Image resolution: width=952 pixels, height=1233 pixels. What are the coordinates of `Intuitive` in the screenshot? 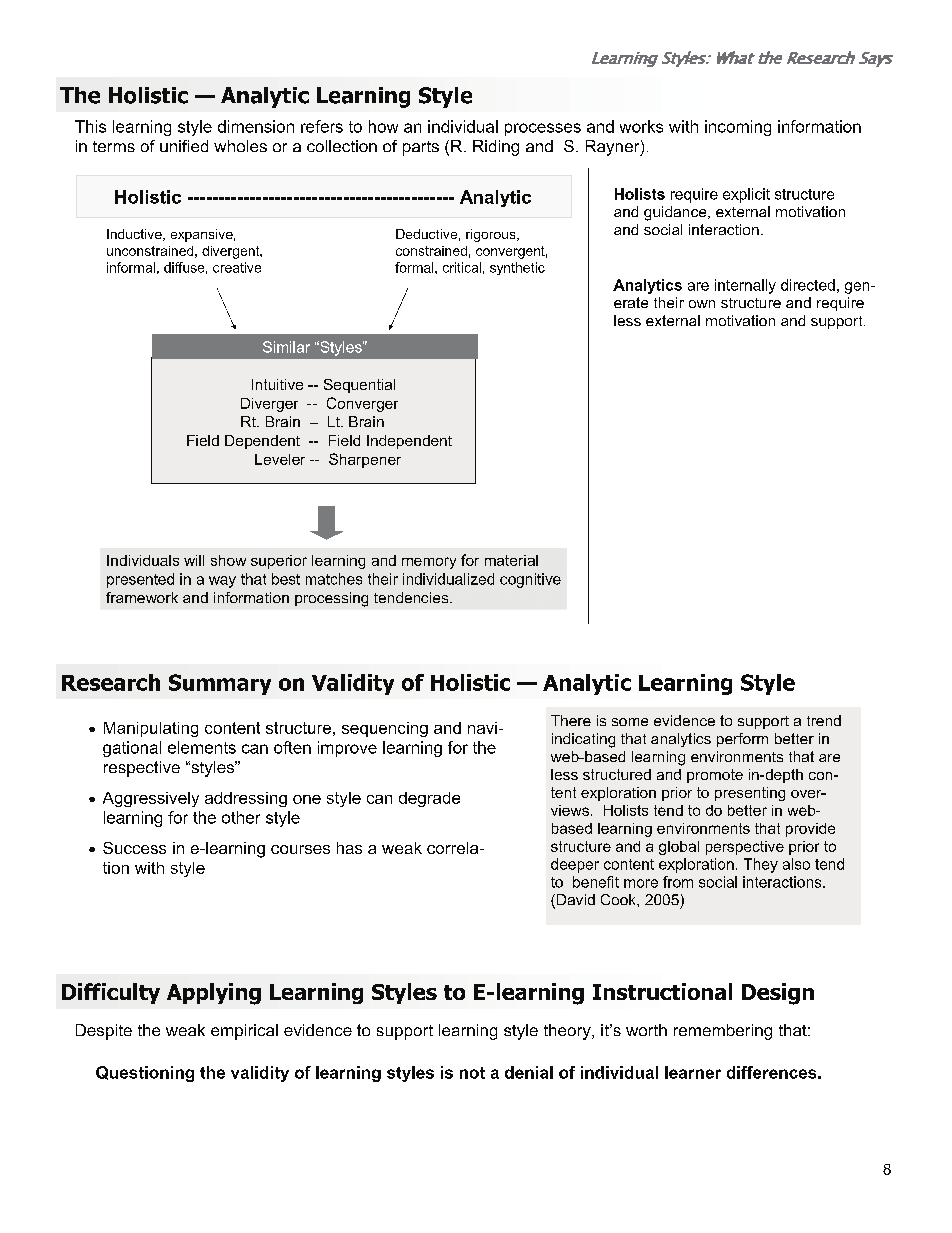 It's located at (277, 384).
